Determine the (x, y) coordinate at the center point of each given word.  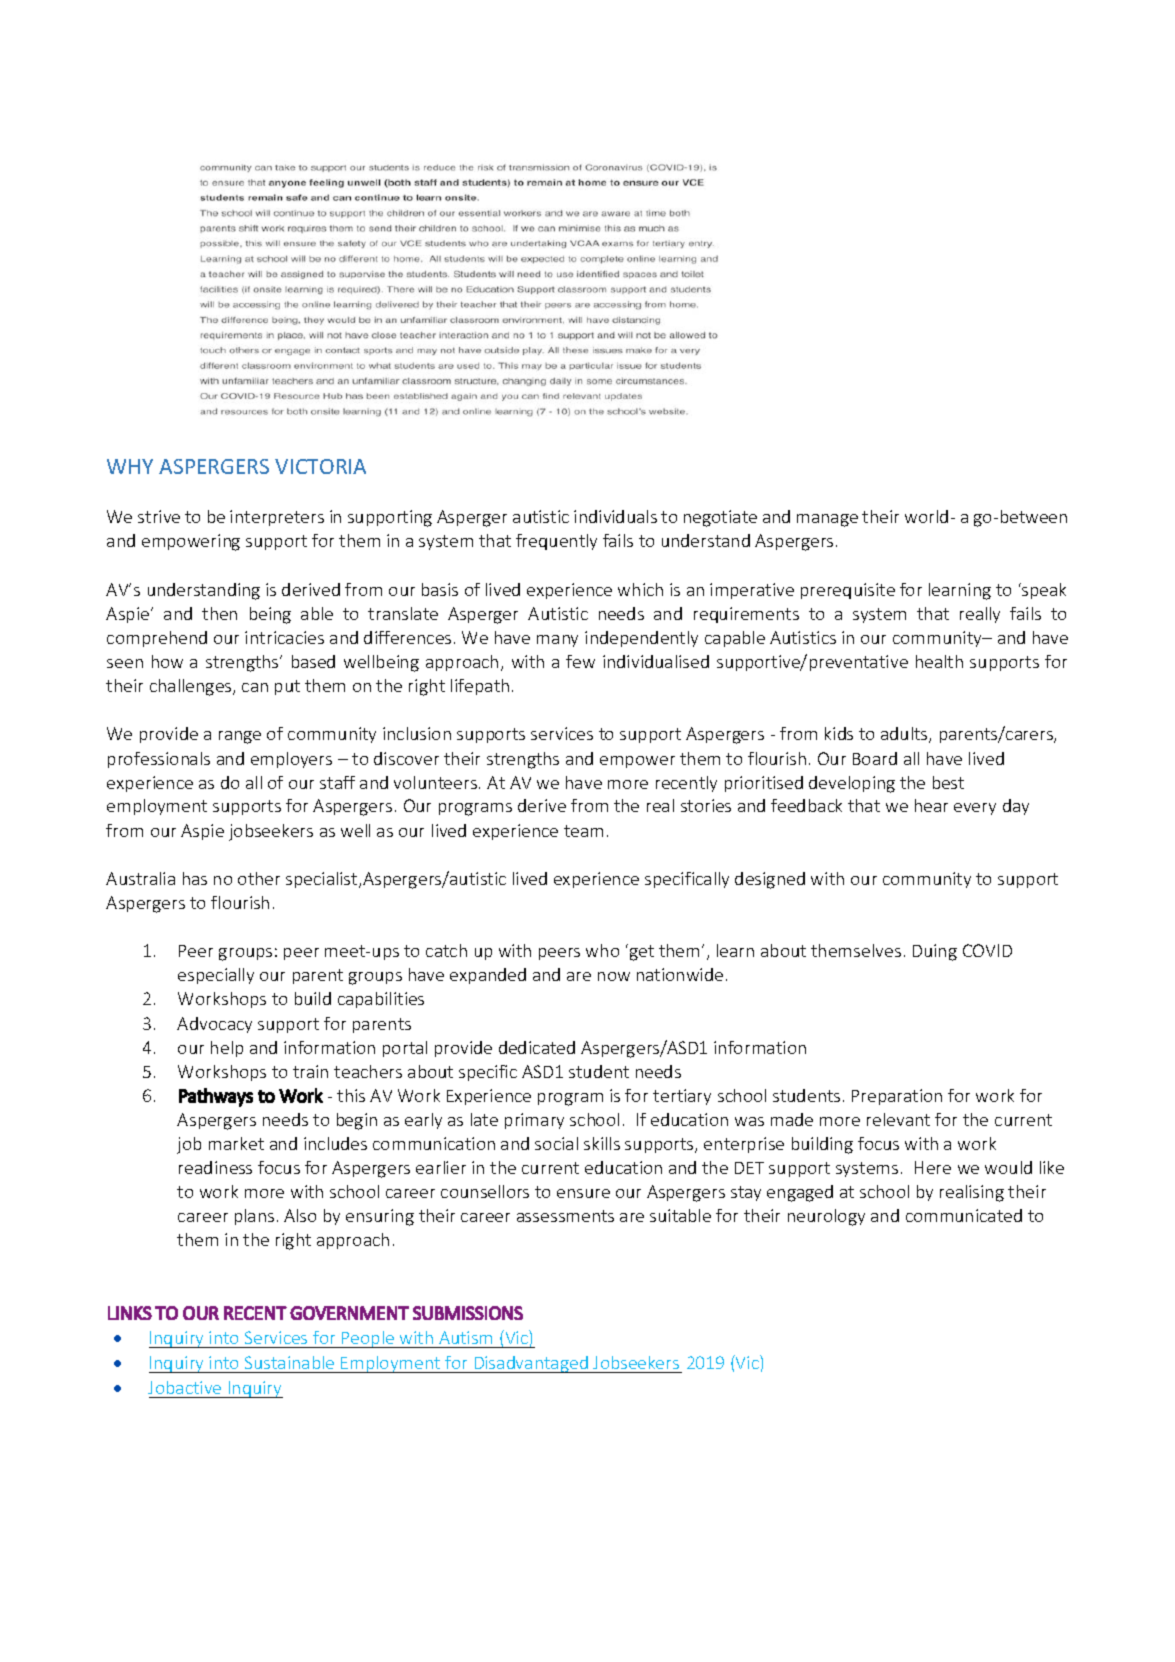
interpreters (277, 518)
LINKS (130, 1313)
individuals (615, 516)
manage (827, 520)
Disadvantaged (531, 1364)
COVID (987, 950)
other (259, 878)
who (602, 950)
